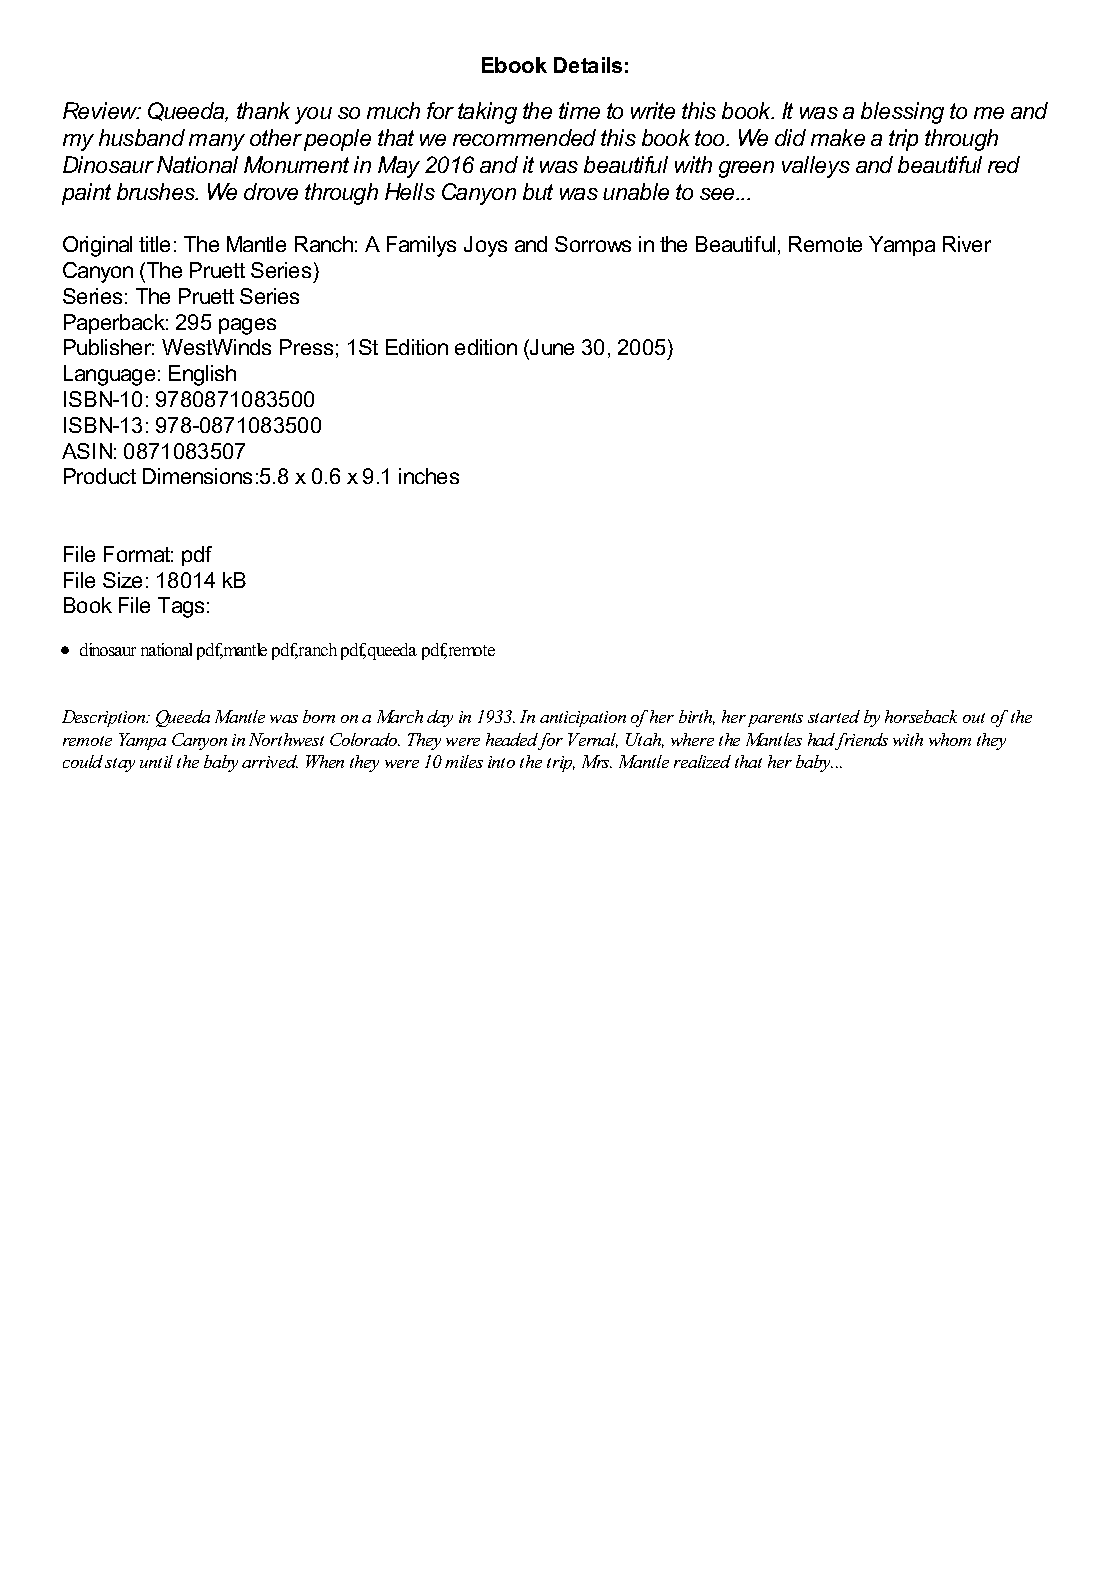  What do you see at coordinates (156, 761) in the screenshot?
I see `until` at bounding box center [156, 761].
